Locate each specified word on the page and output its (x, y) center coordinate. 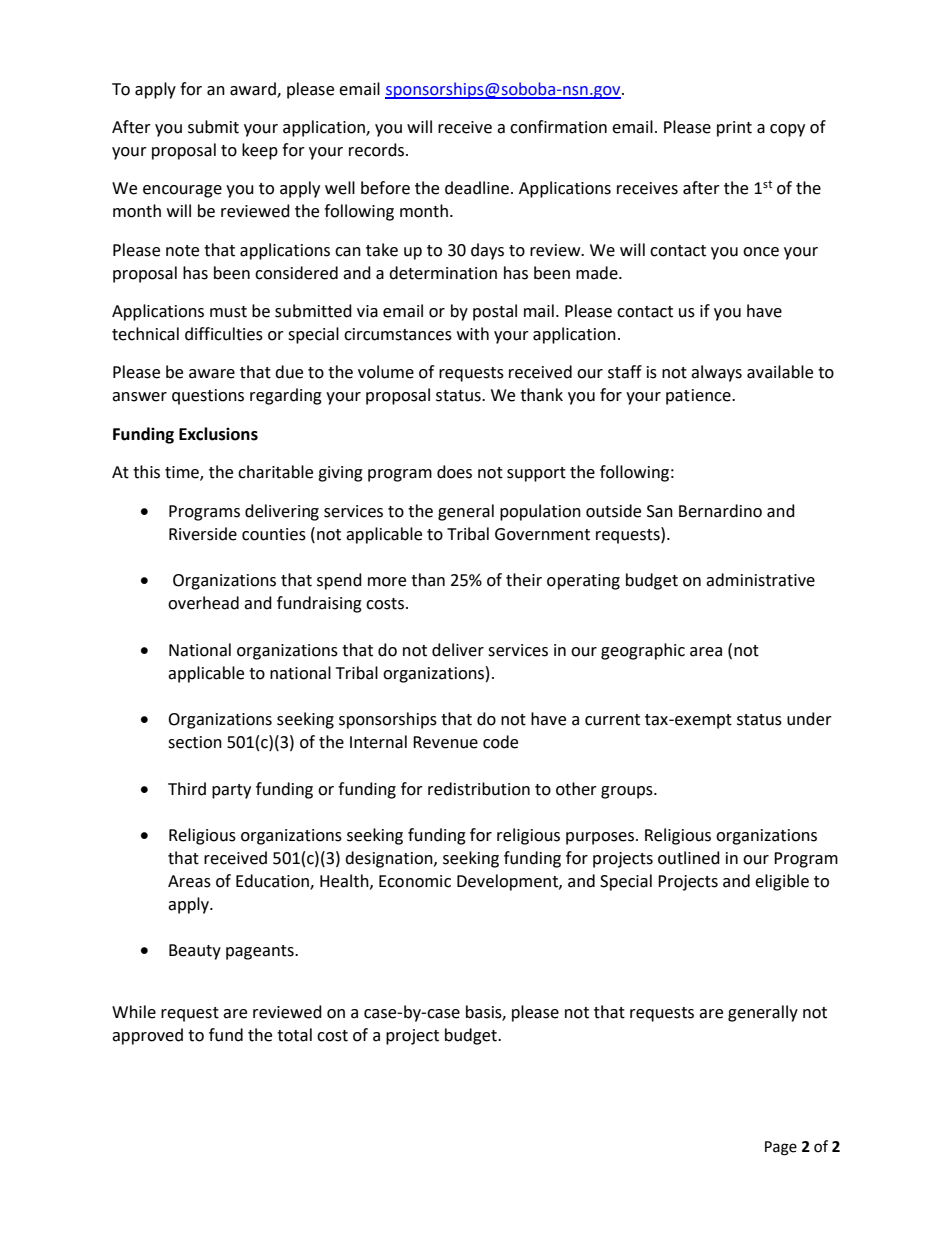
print (734, 129)
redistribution (479, 789)
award (254, 90)
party (231, 791)
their (524, 580)
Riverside (203, 534)
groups (628, 792)
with (473, 334)
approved (147, 1036)
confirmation (558, 127)
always (716, 373)
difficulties (224, 334)
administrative (760, 580)
